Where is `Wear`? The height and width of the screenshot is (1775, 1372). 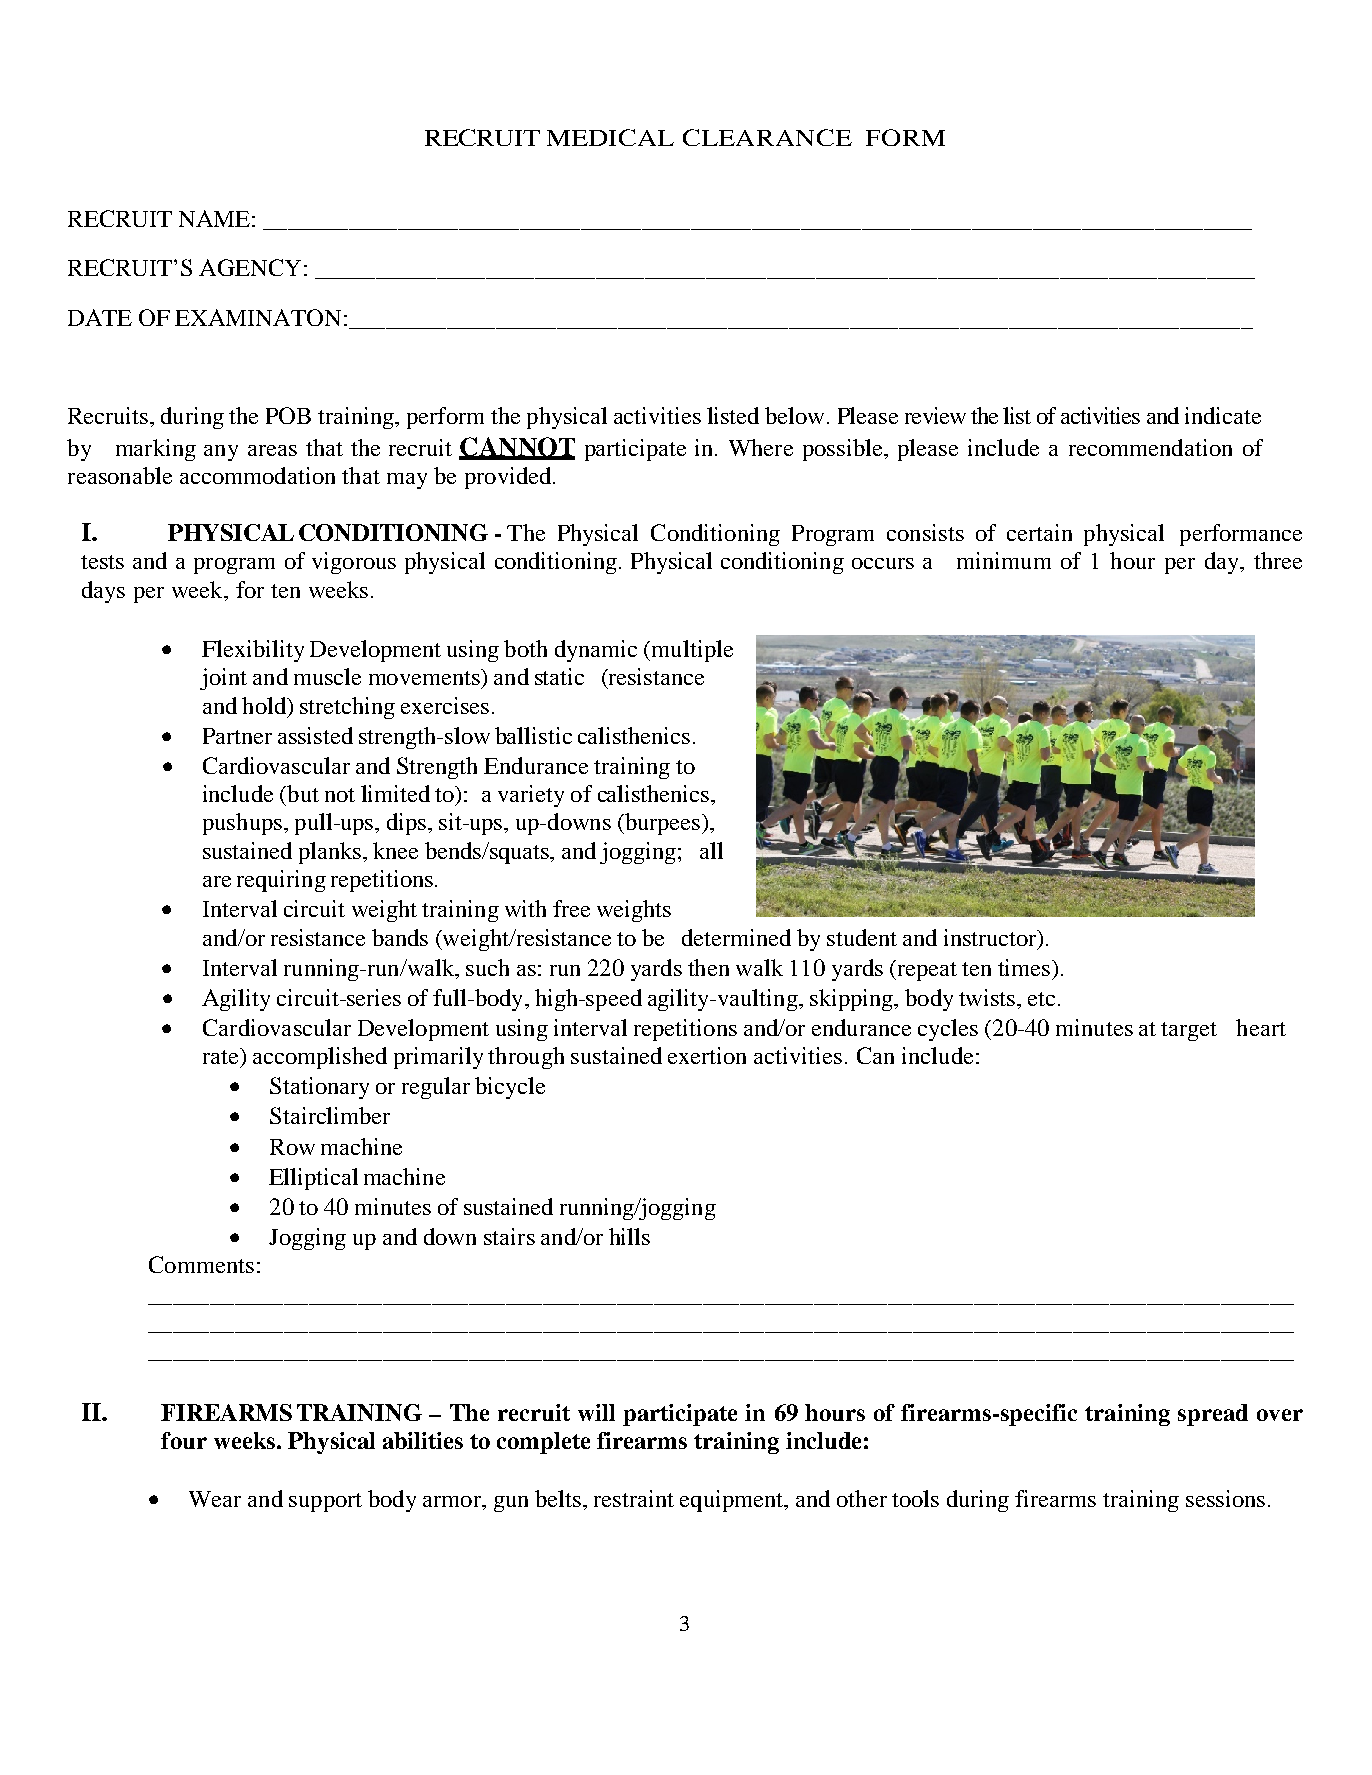 Wear is located at coordinates (215, 1499).
